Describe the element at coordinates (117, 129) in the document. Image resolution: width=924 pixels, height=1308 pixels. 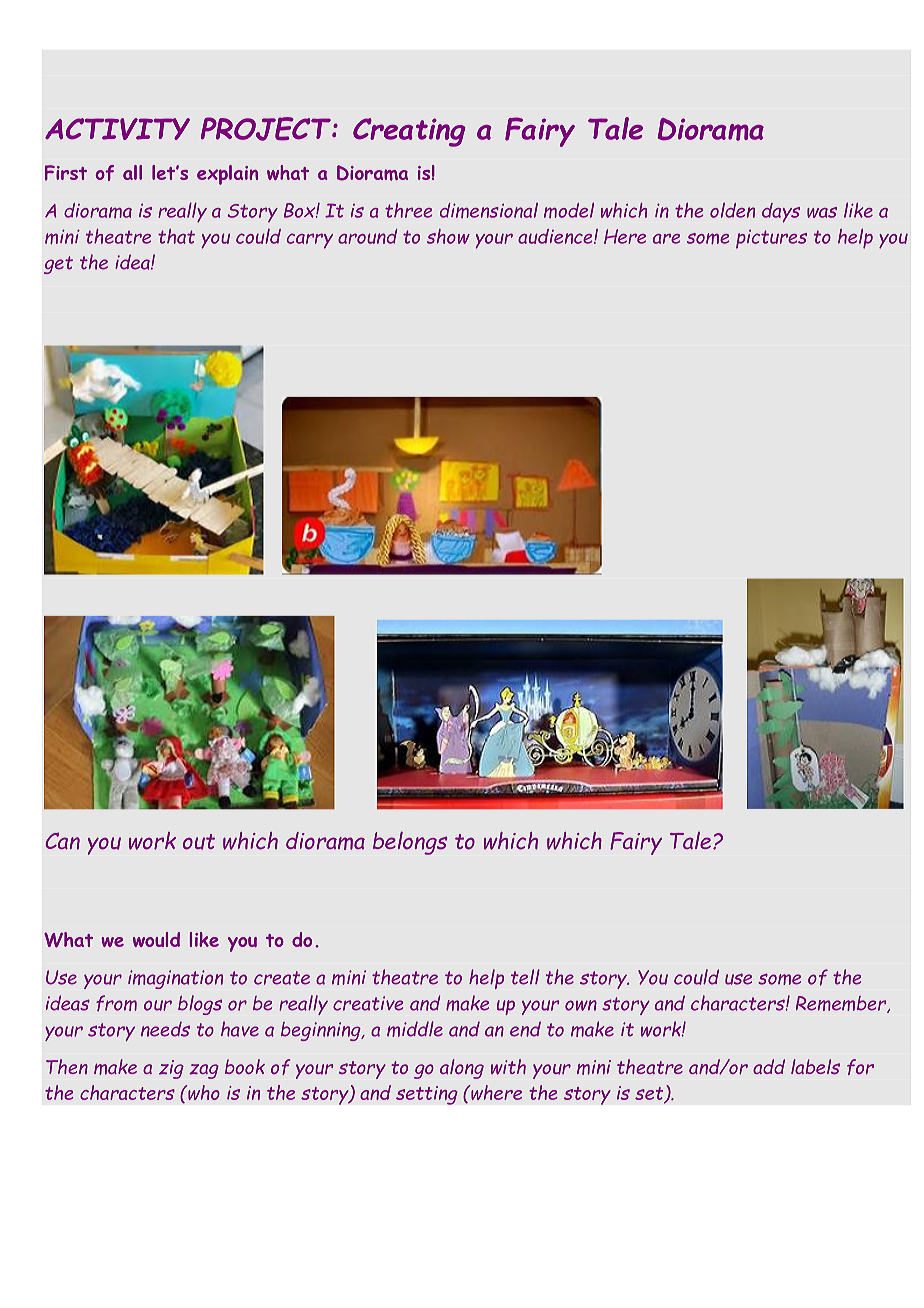
I see `ACTIVITY` at that location.
